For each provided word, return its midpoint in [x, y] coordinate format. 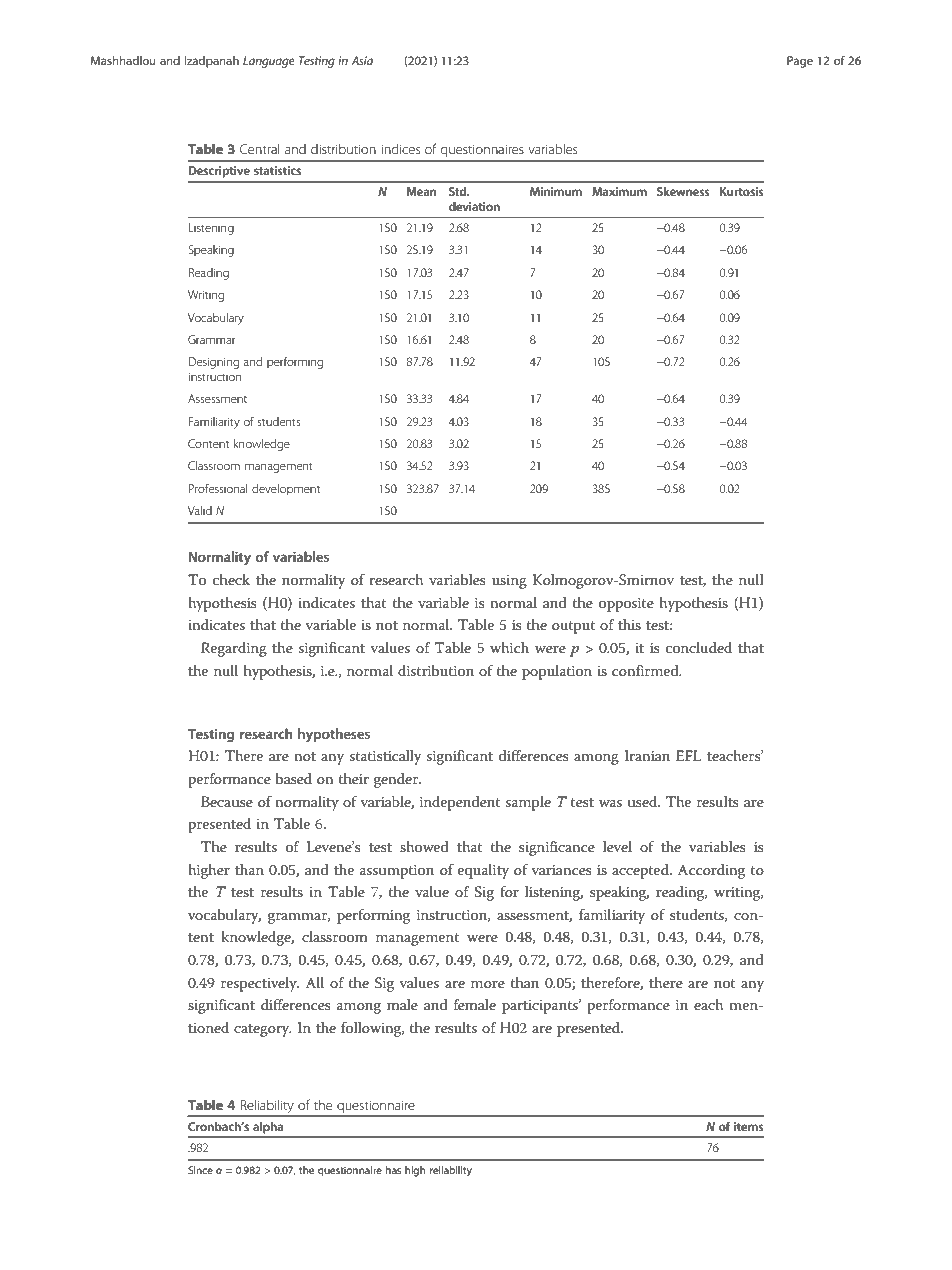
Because [227, 801]
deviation [474, 206]
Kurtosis [742, 191]
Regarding [234, 649]
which [509, 647]
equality [483, 871]
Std [459, 191]
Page [800, 62]
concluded [699, 647]
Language [269, 62]
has [393, 1170]
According [711, 871]
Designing [214, 363]
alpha [268, 1128]
